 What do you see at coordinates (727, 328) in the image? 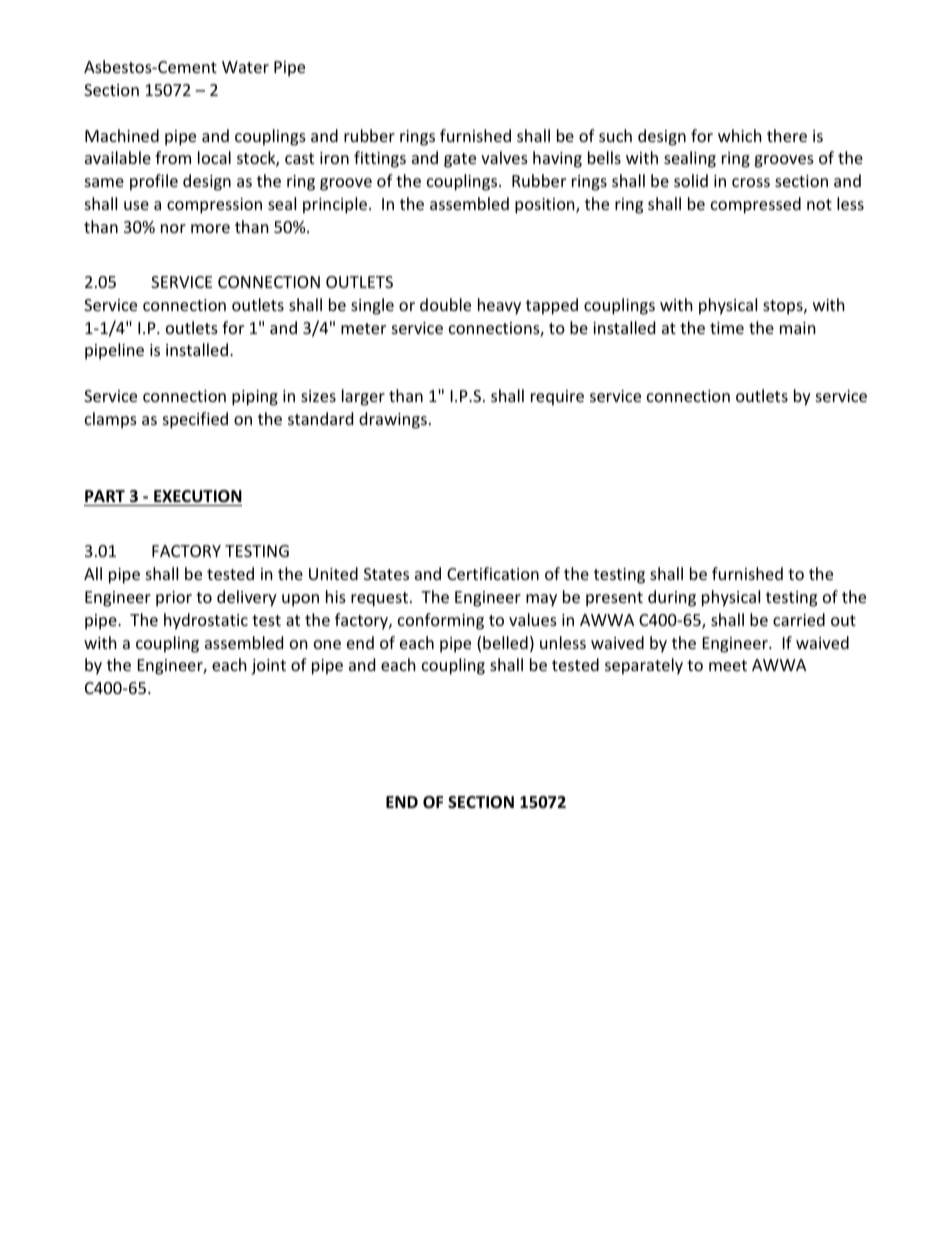
I see `time` at bounding box center [727, 328].
